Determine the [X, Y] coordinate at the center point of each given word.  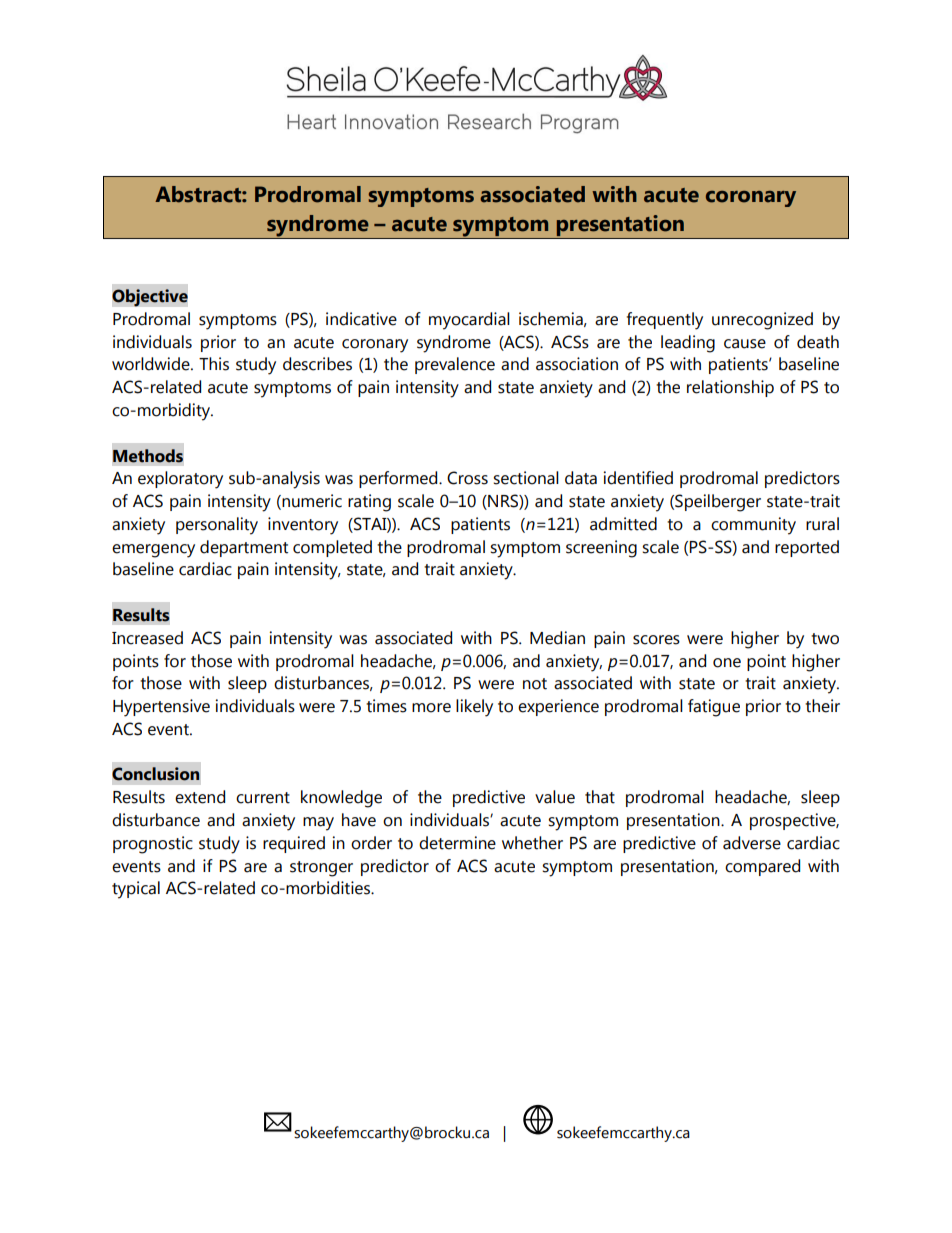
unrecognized [762, 321]
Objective [150, 298]
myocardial [469, 321]
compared [762, 867]
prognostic [153, 845]
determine [457, 843]
